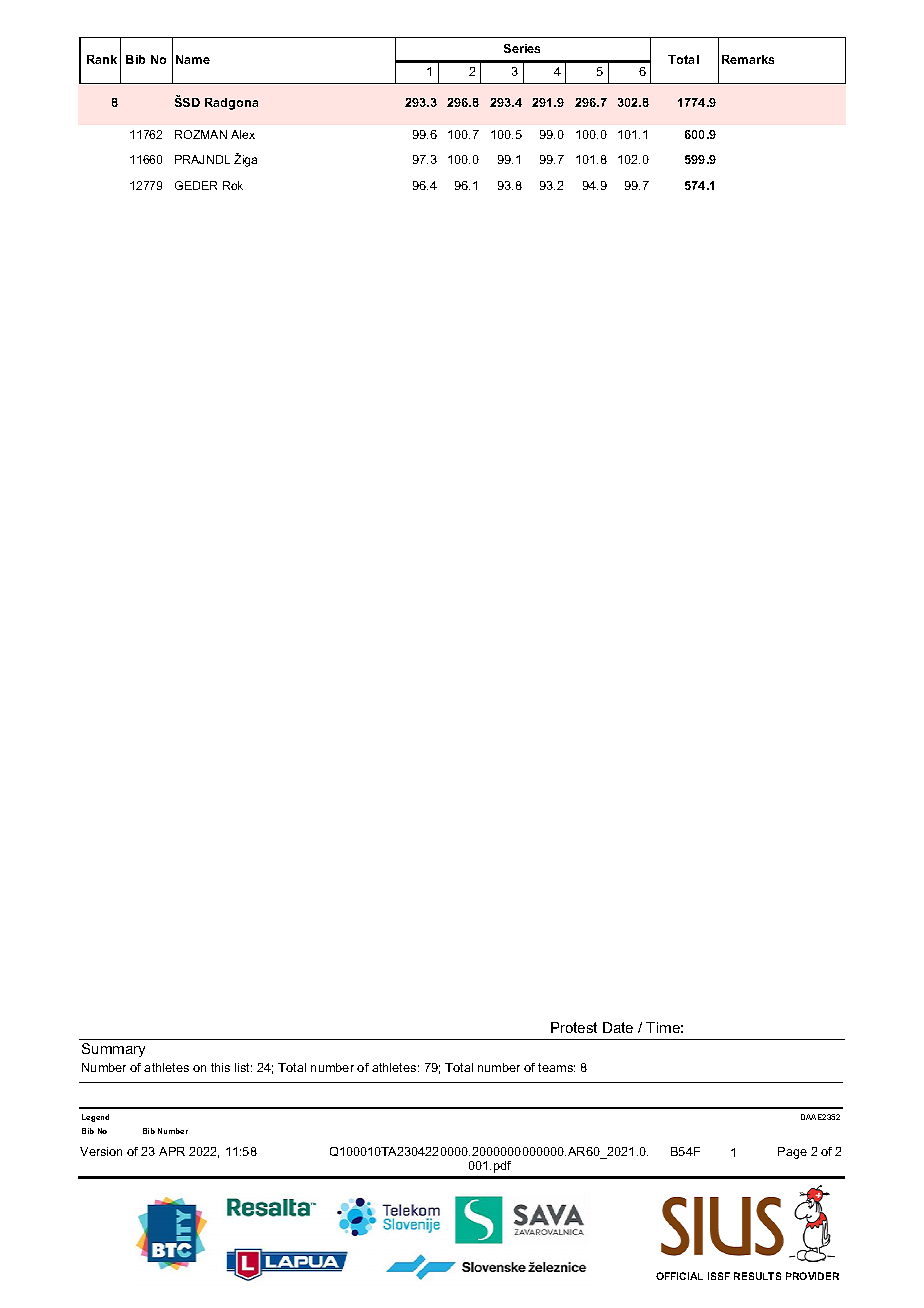  I want to click on Rok, so click(233, 185).
